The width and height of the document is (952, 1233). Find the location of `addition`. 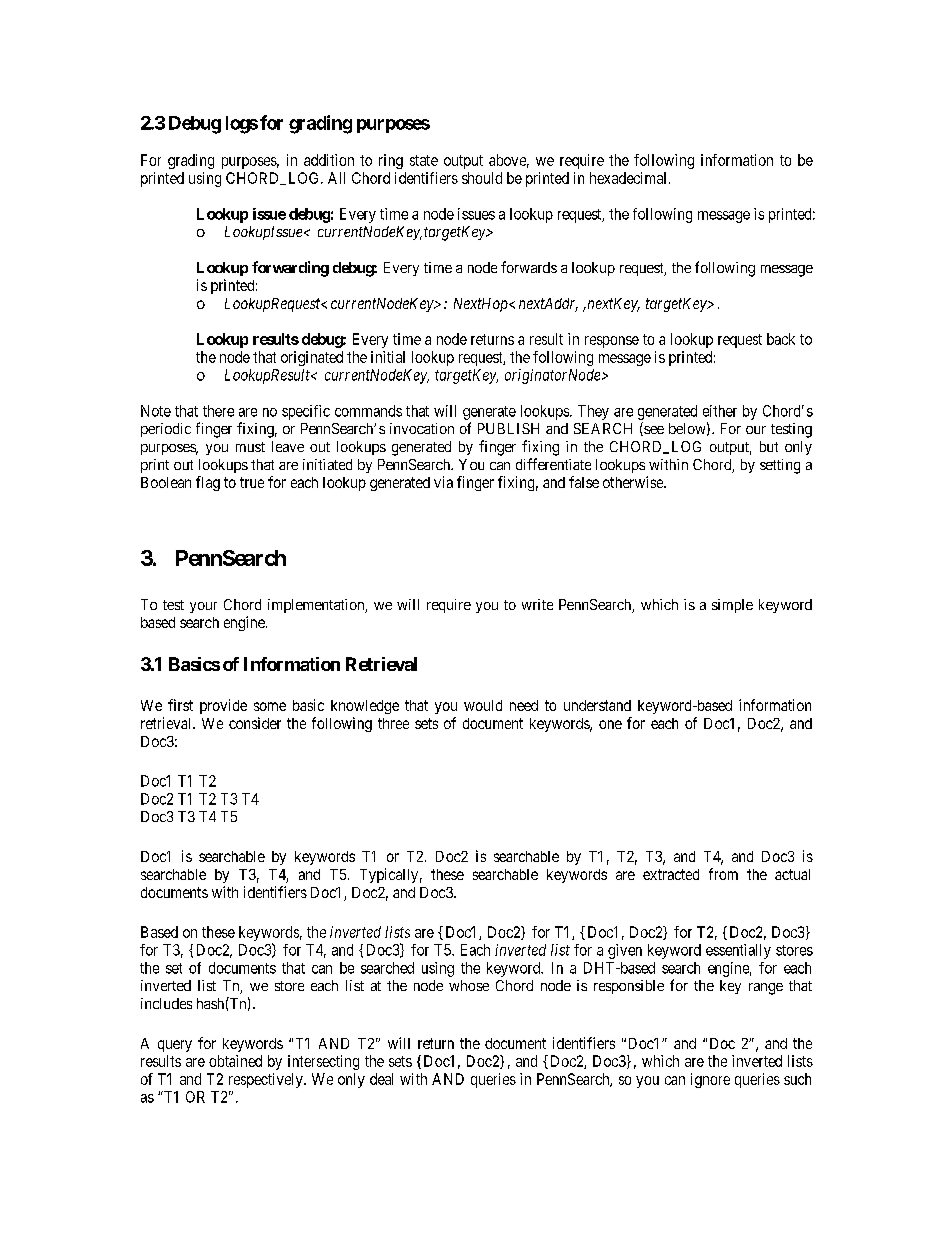

addition is located at coordinates (329, 160).
